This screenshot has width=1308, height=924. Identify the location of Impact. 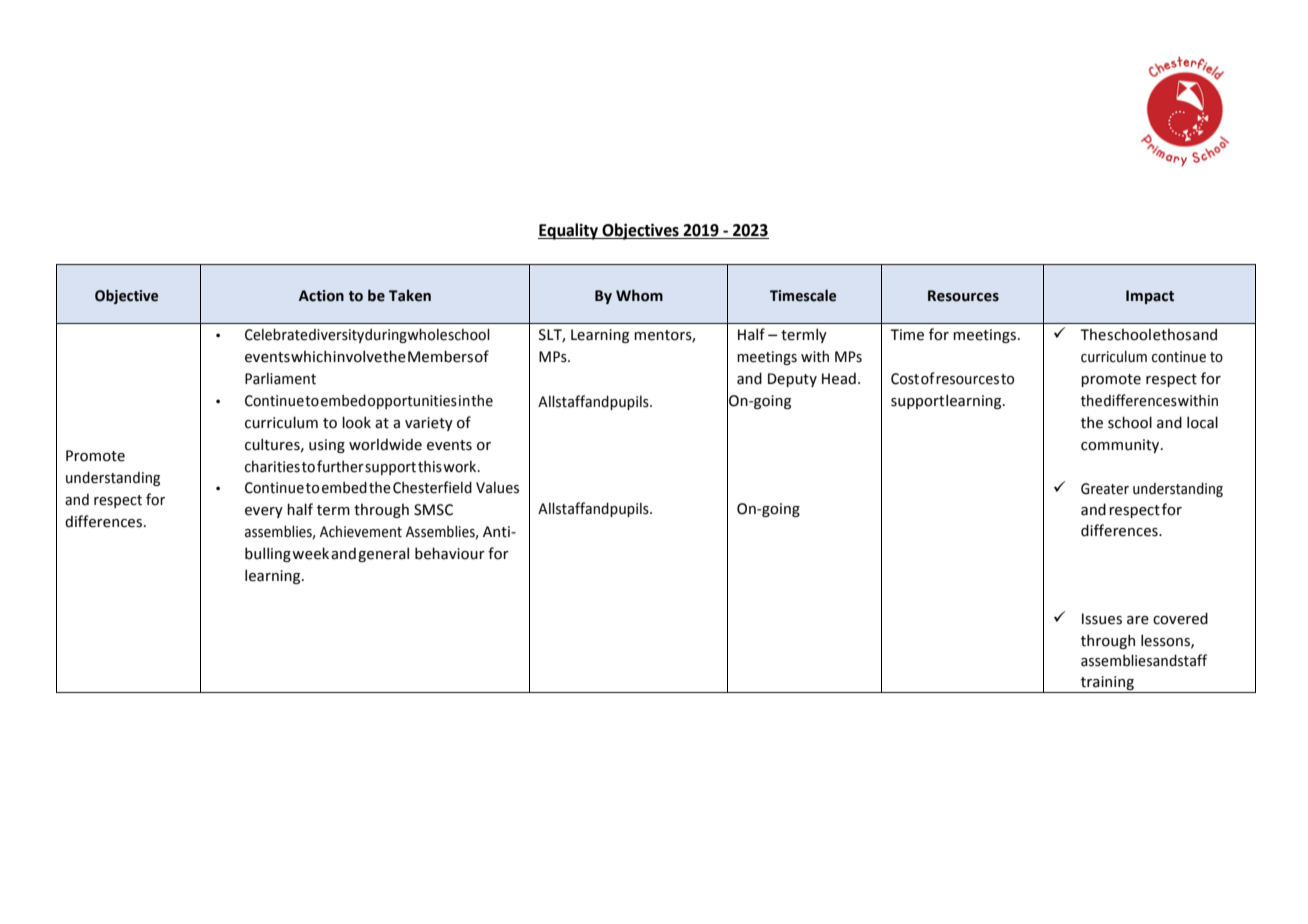
(1150, 297).
